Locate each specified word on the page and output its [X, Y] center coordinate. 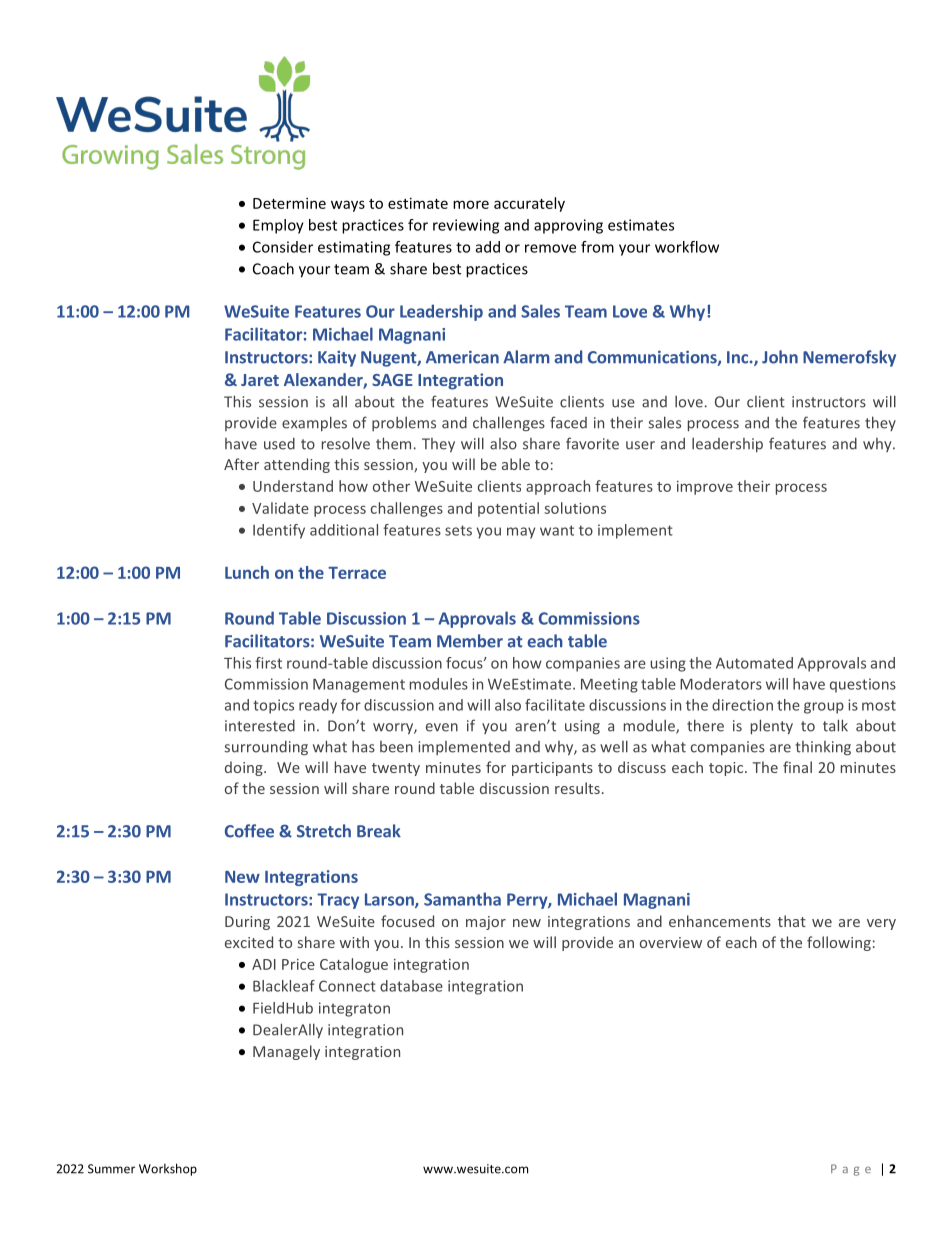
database [411, 986]
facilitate [555, 705]
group [824, 708]
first [268, 663]
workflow [687, 247]
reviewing [466, 226]
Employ [278, 226]
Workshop [168, 1169]
